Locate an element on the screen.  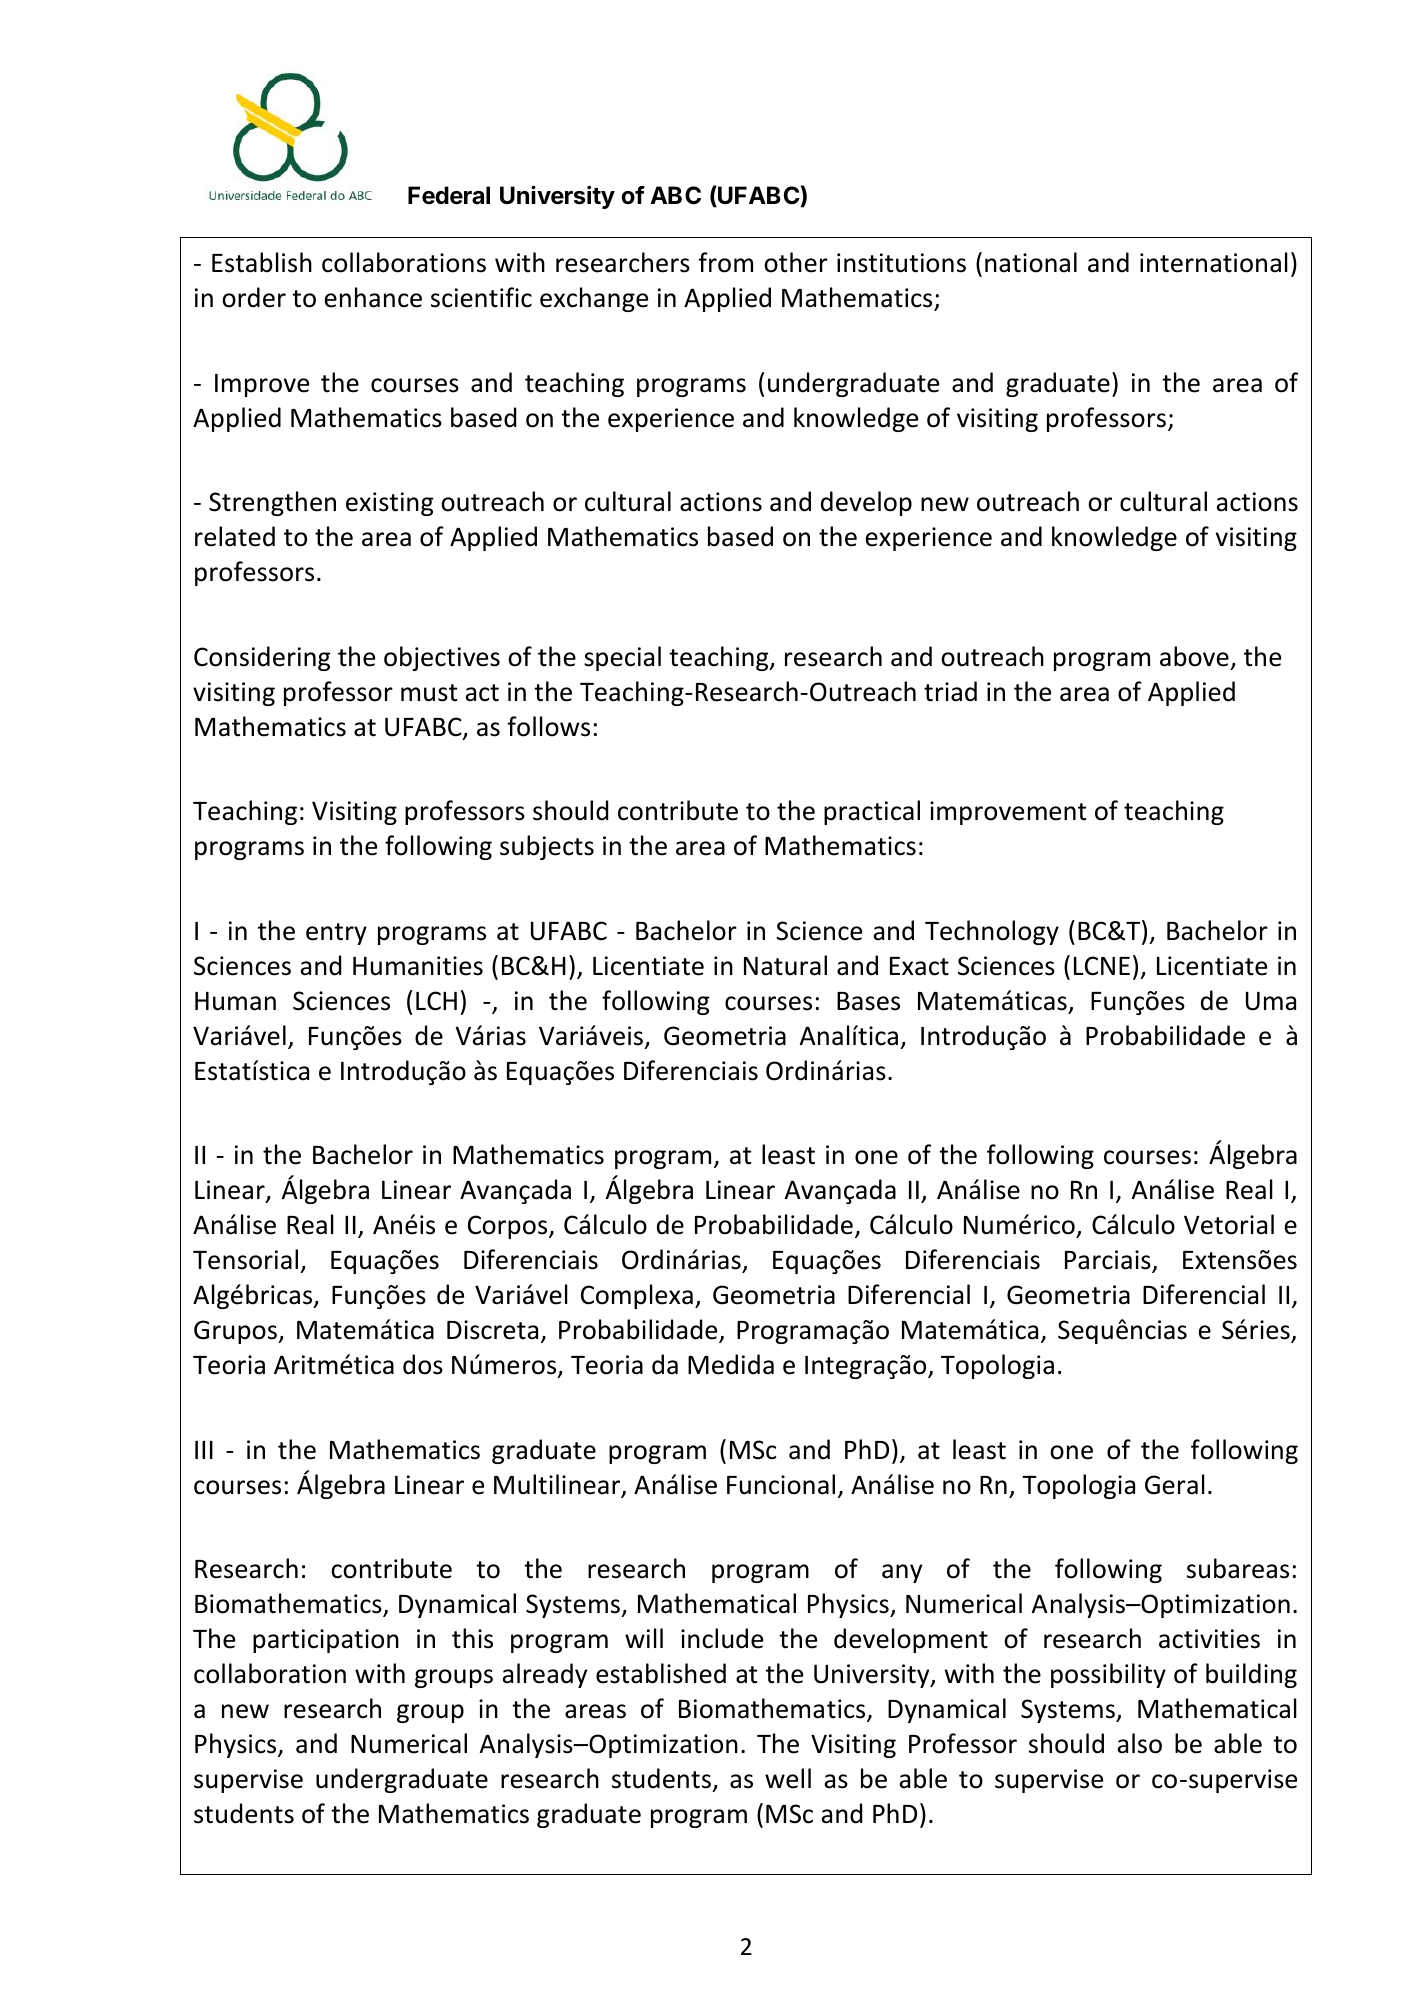
entry is located at coordinates (336, 934).
